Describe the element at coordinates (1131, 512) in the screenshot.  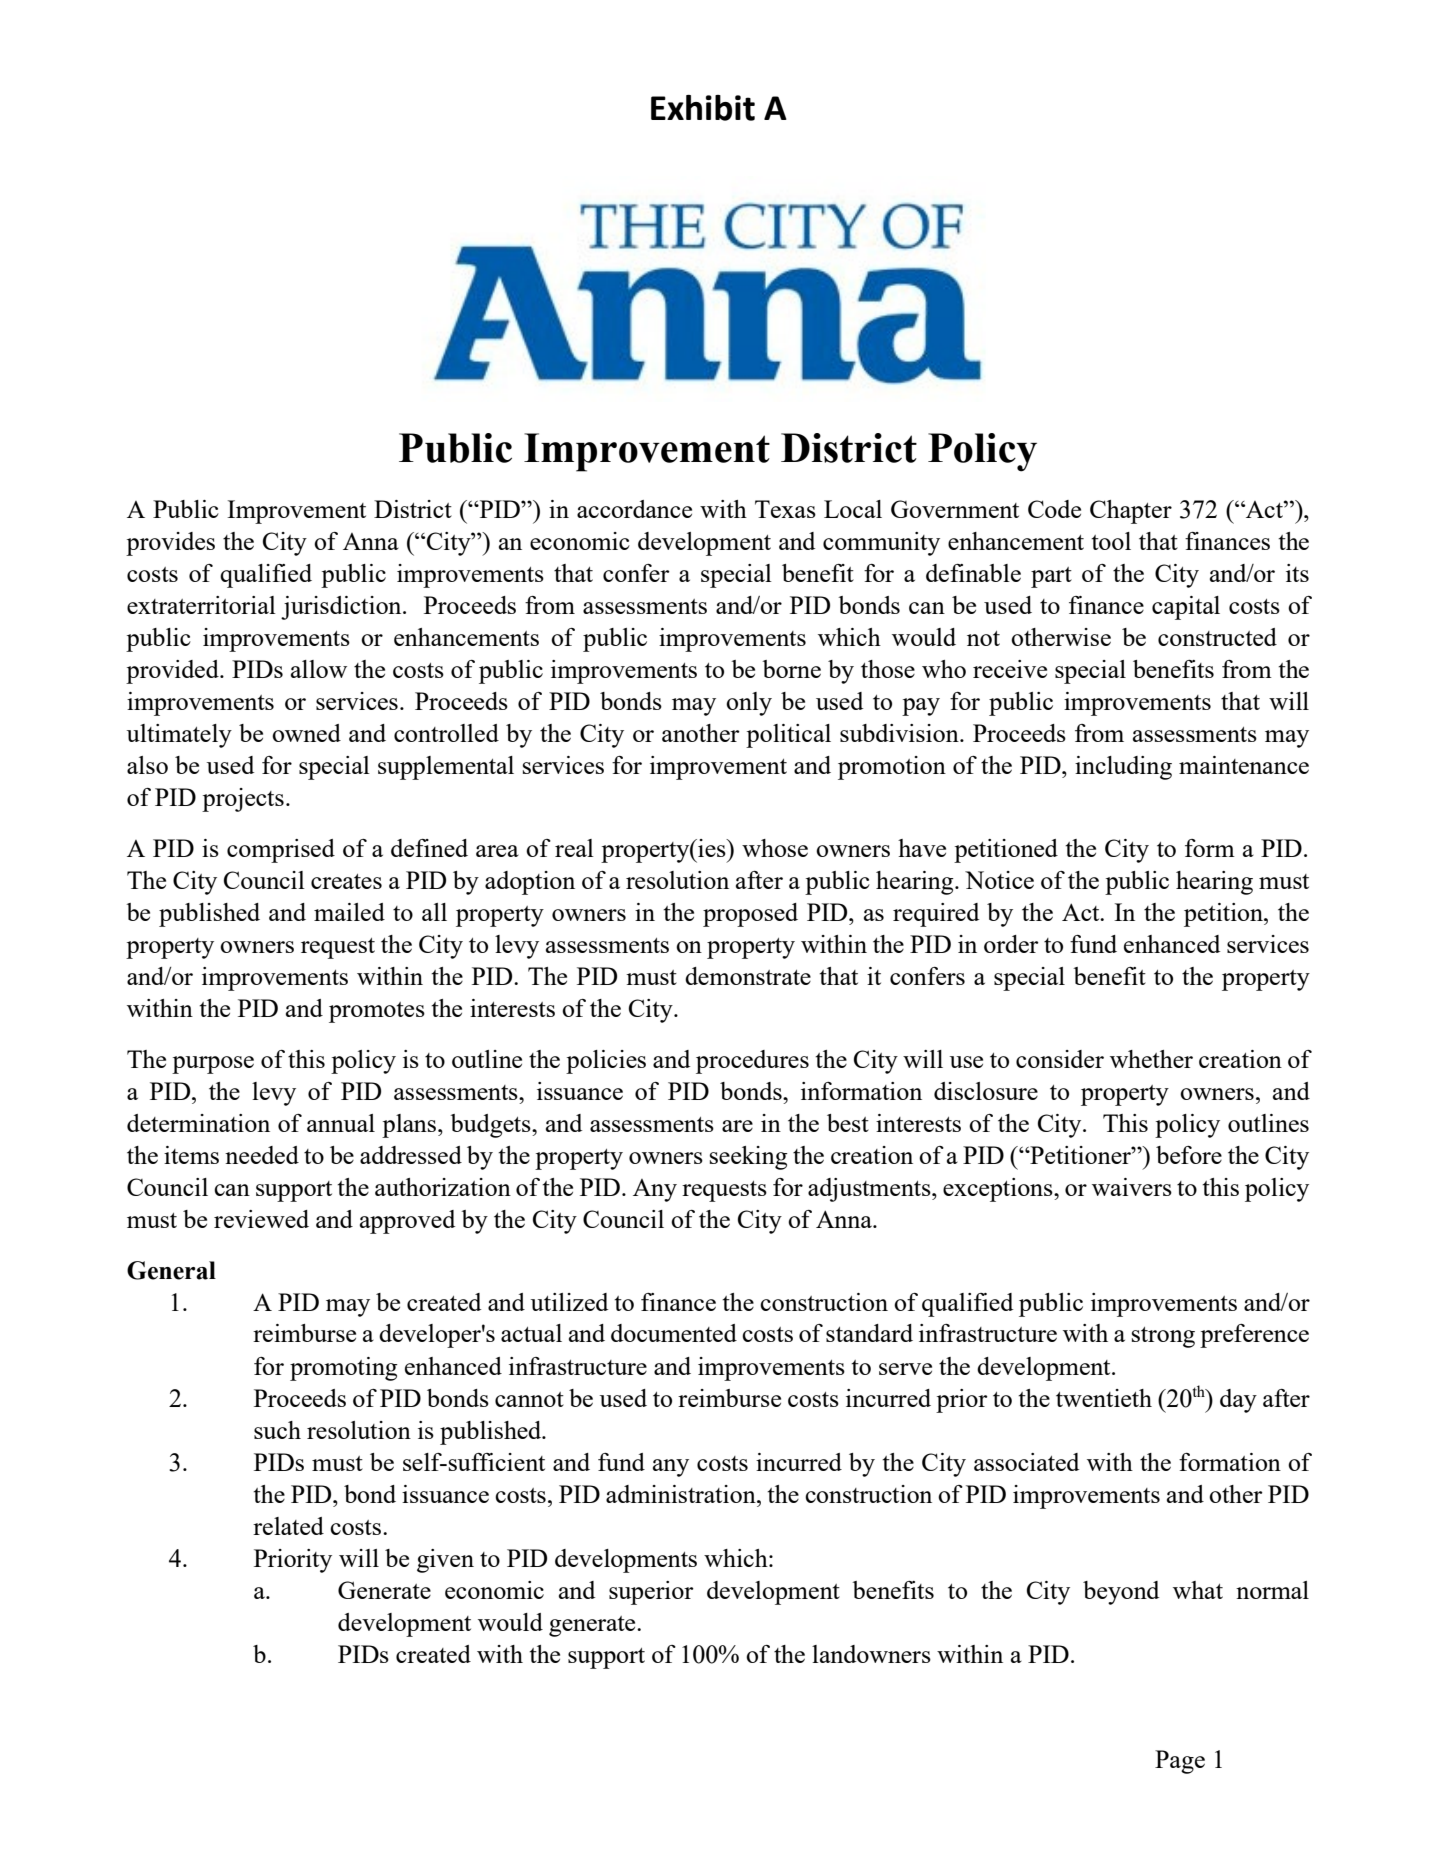
I see `Chapter` at that location.
